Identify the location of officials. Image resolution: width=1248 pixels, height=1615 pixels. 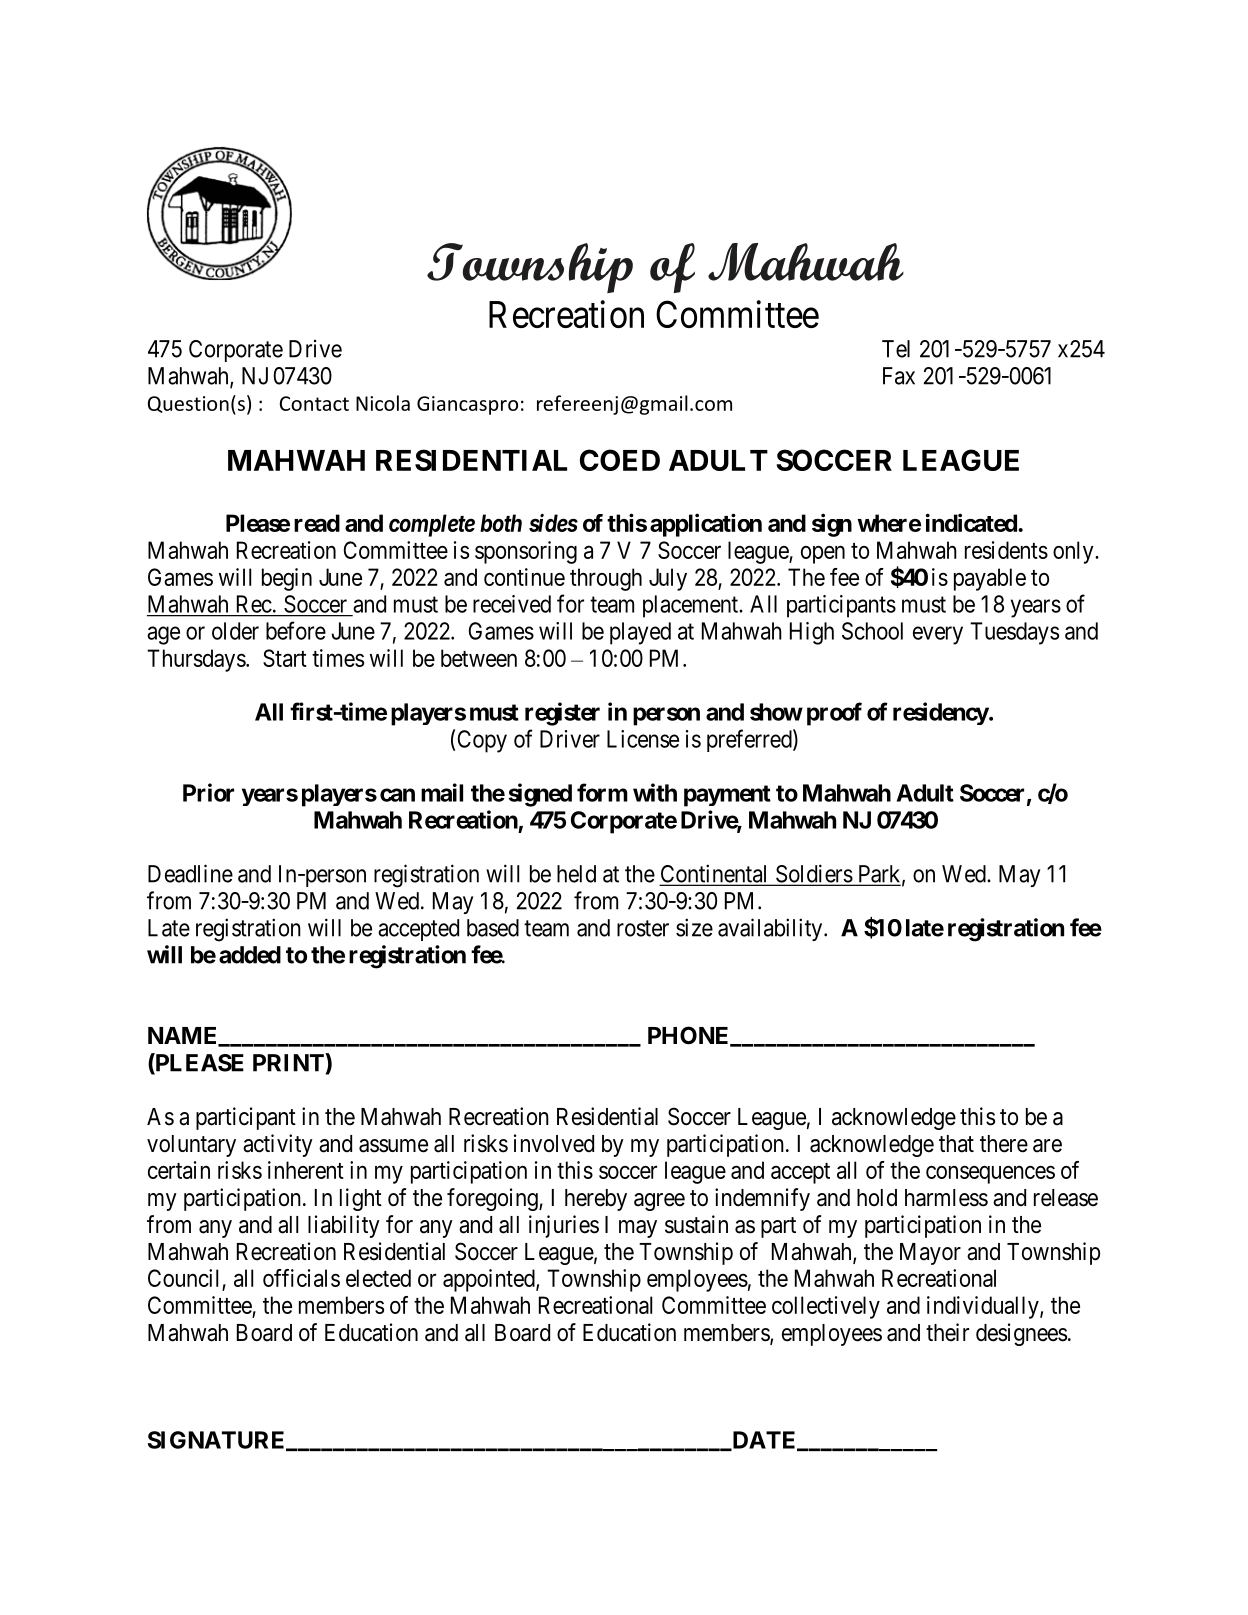
(301, 1278).
